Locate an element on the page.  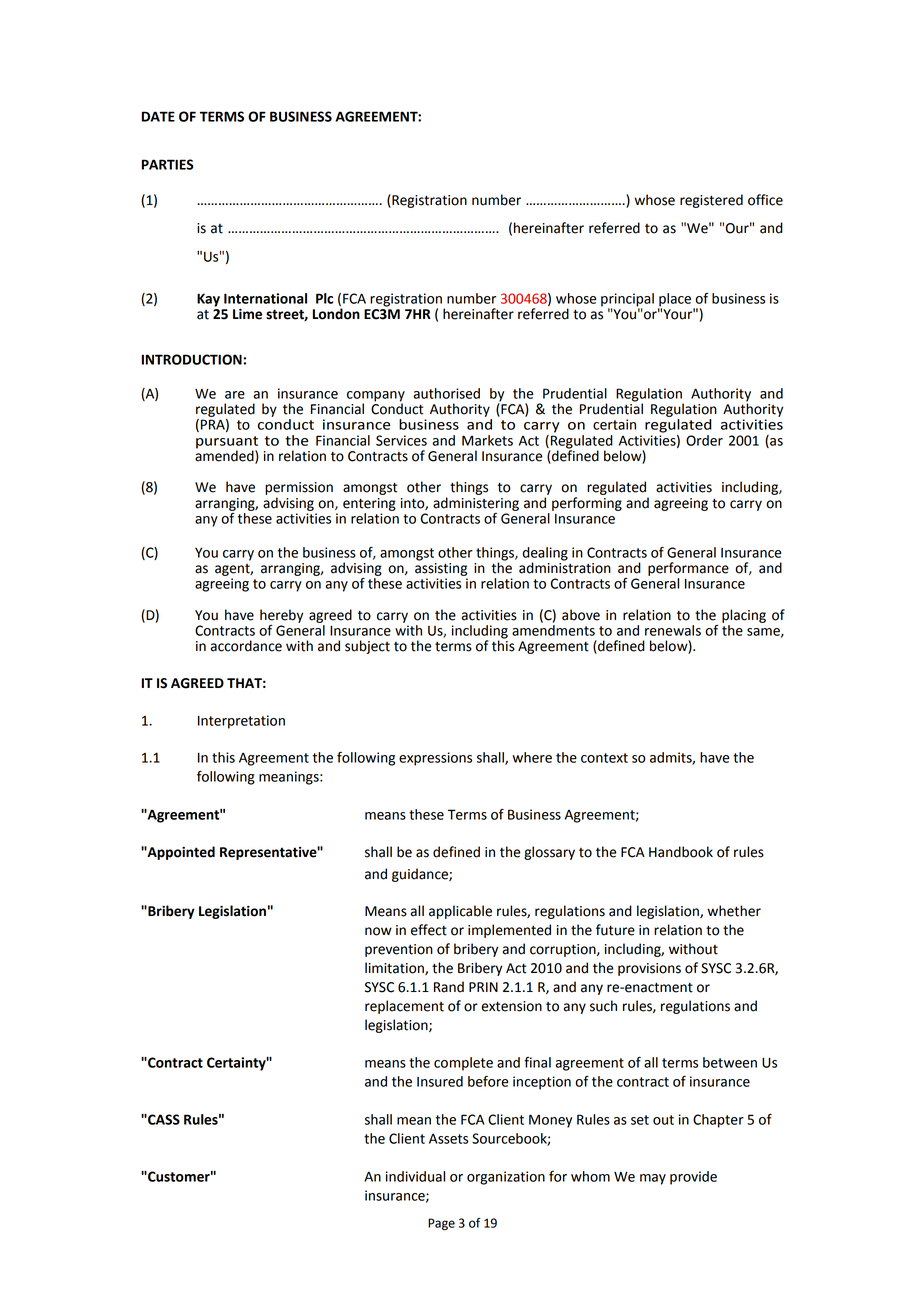
renewals is located at coordinates (673, 630).
